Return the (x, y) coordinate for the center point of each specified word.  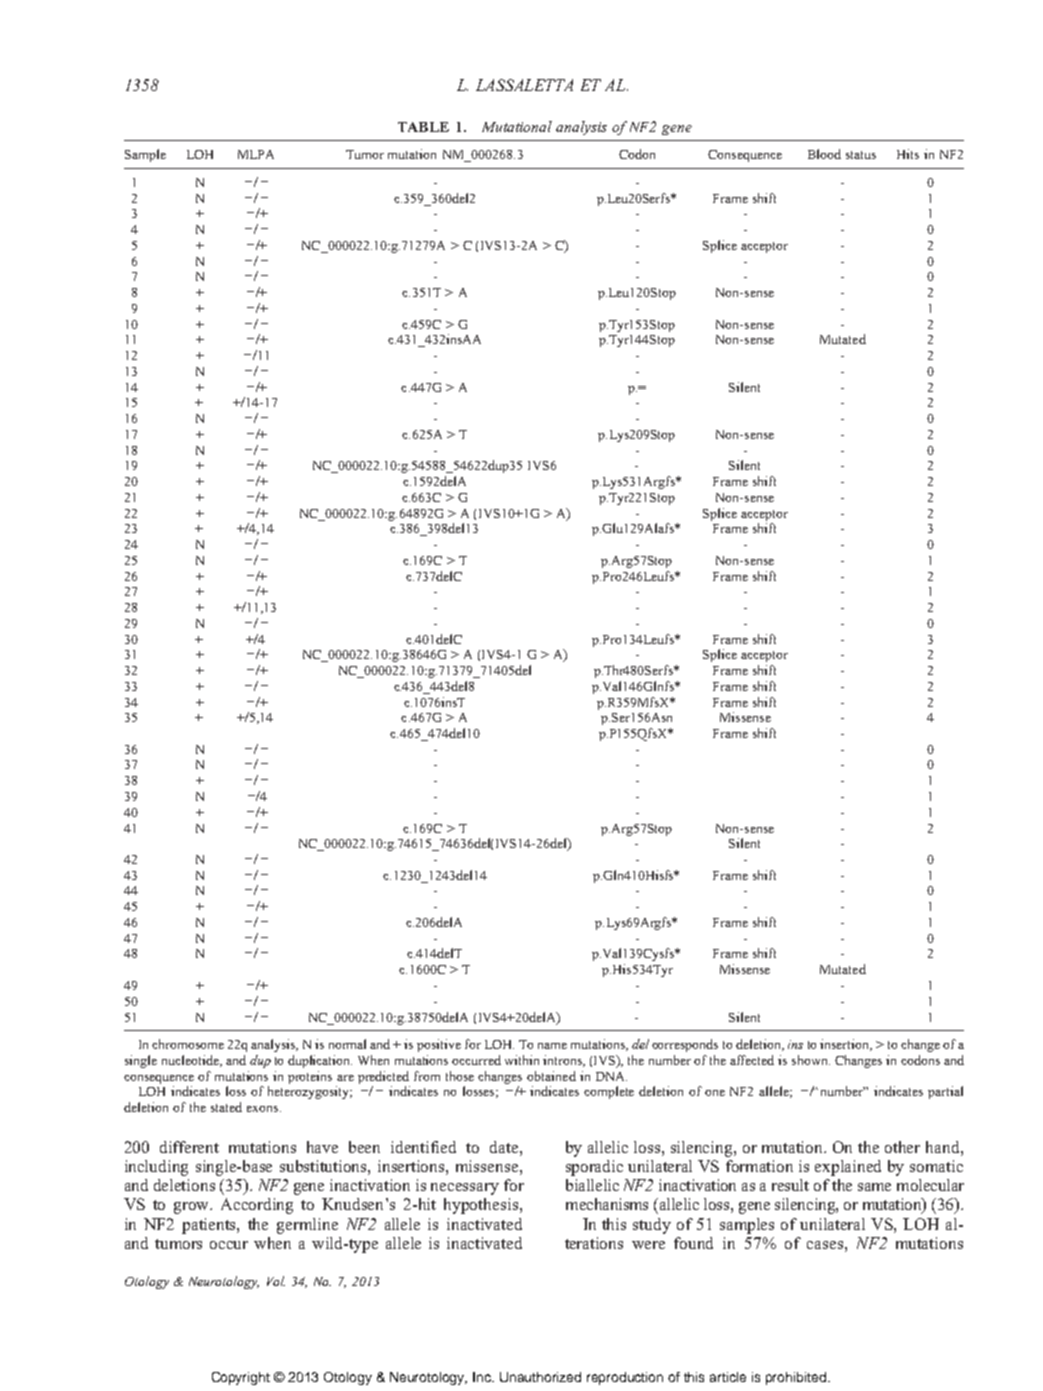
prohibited (797, 1378)
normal (347, 1044)
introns (564, 1061)
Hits (908, 154)
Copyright (241, 1378)
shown (811, 1060)
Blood (824, 154)
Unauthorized (540, 1377)
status (861, 155)
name (552, 1046)
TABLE (423, 127)
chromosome (188, 1044)
